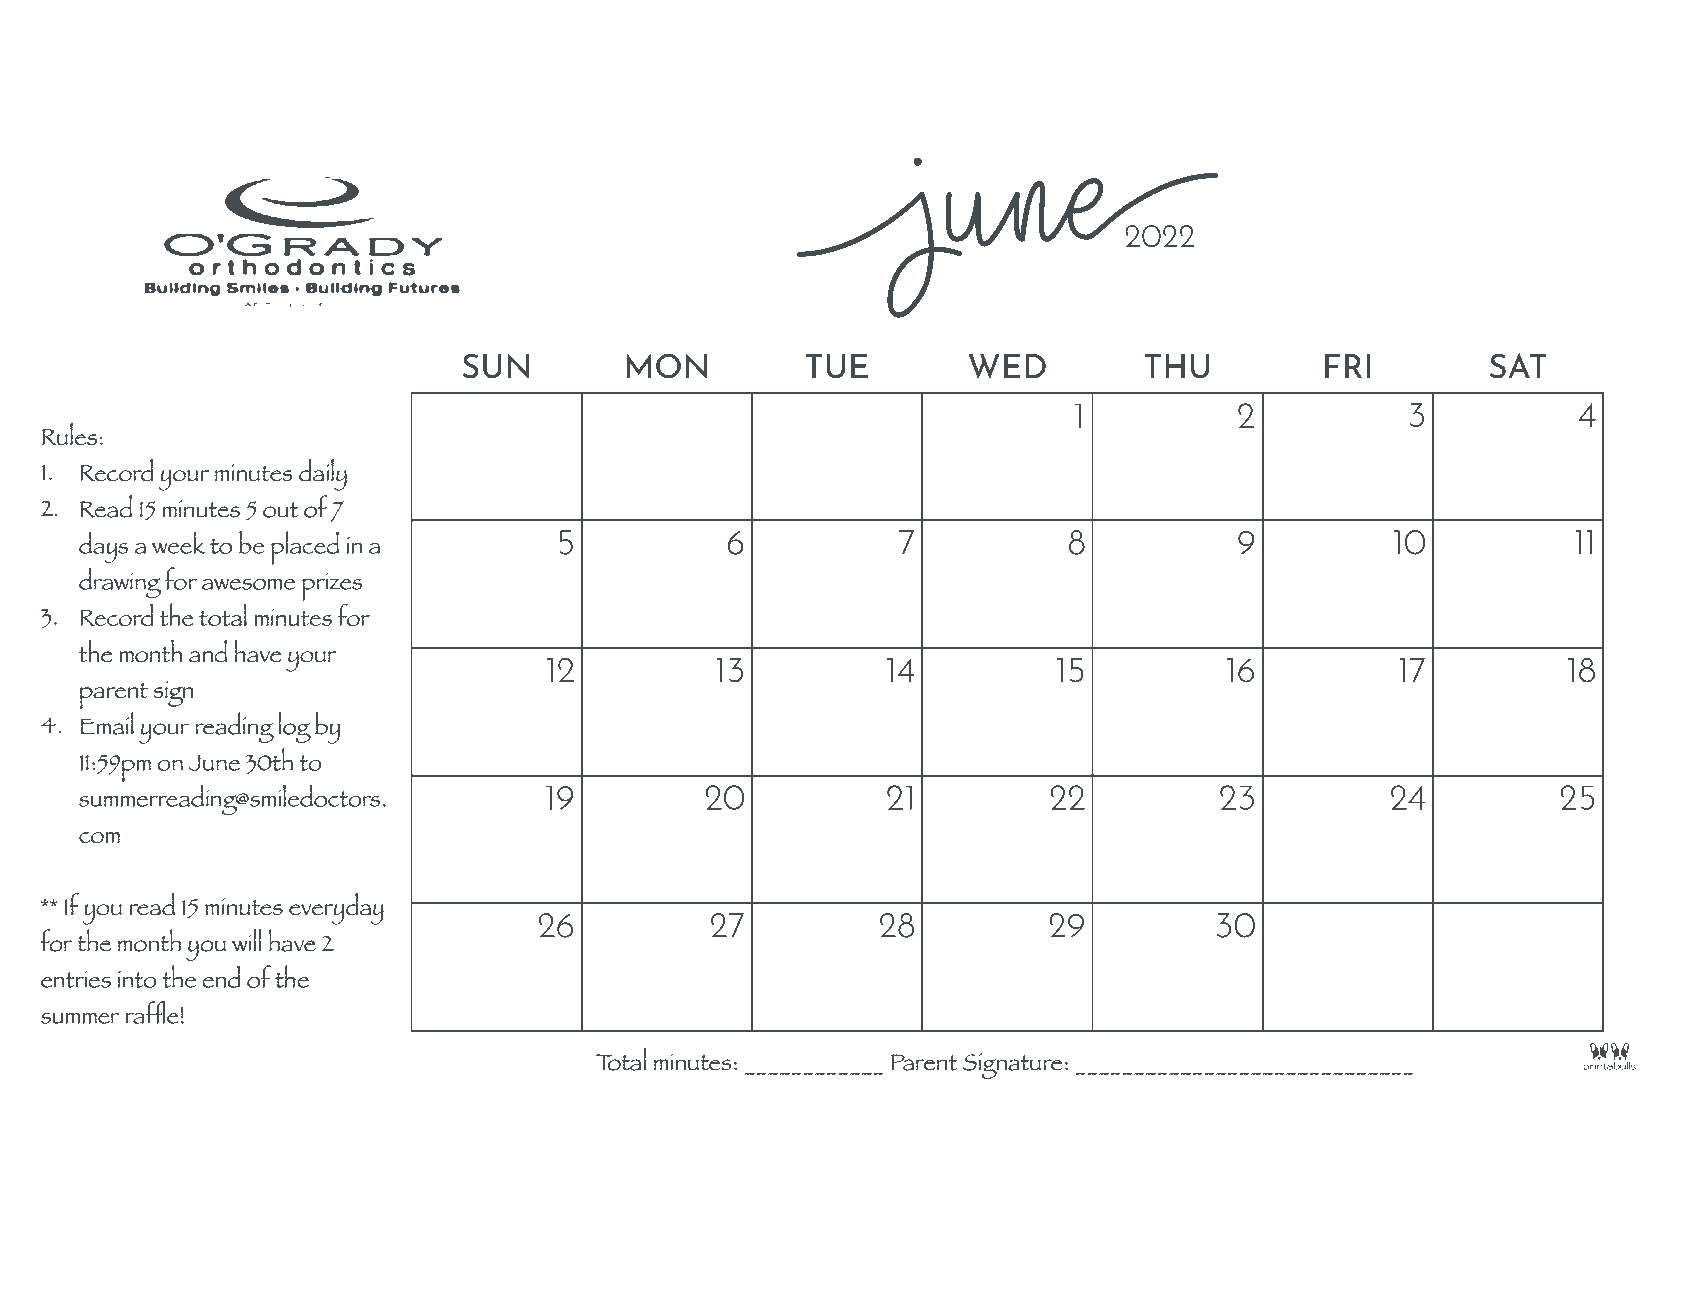  I want to click on into, so click(137, 979).
